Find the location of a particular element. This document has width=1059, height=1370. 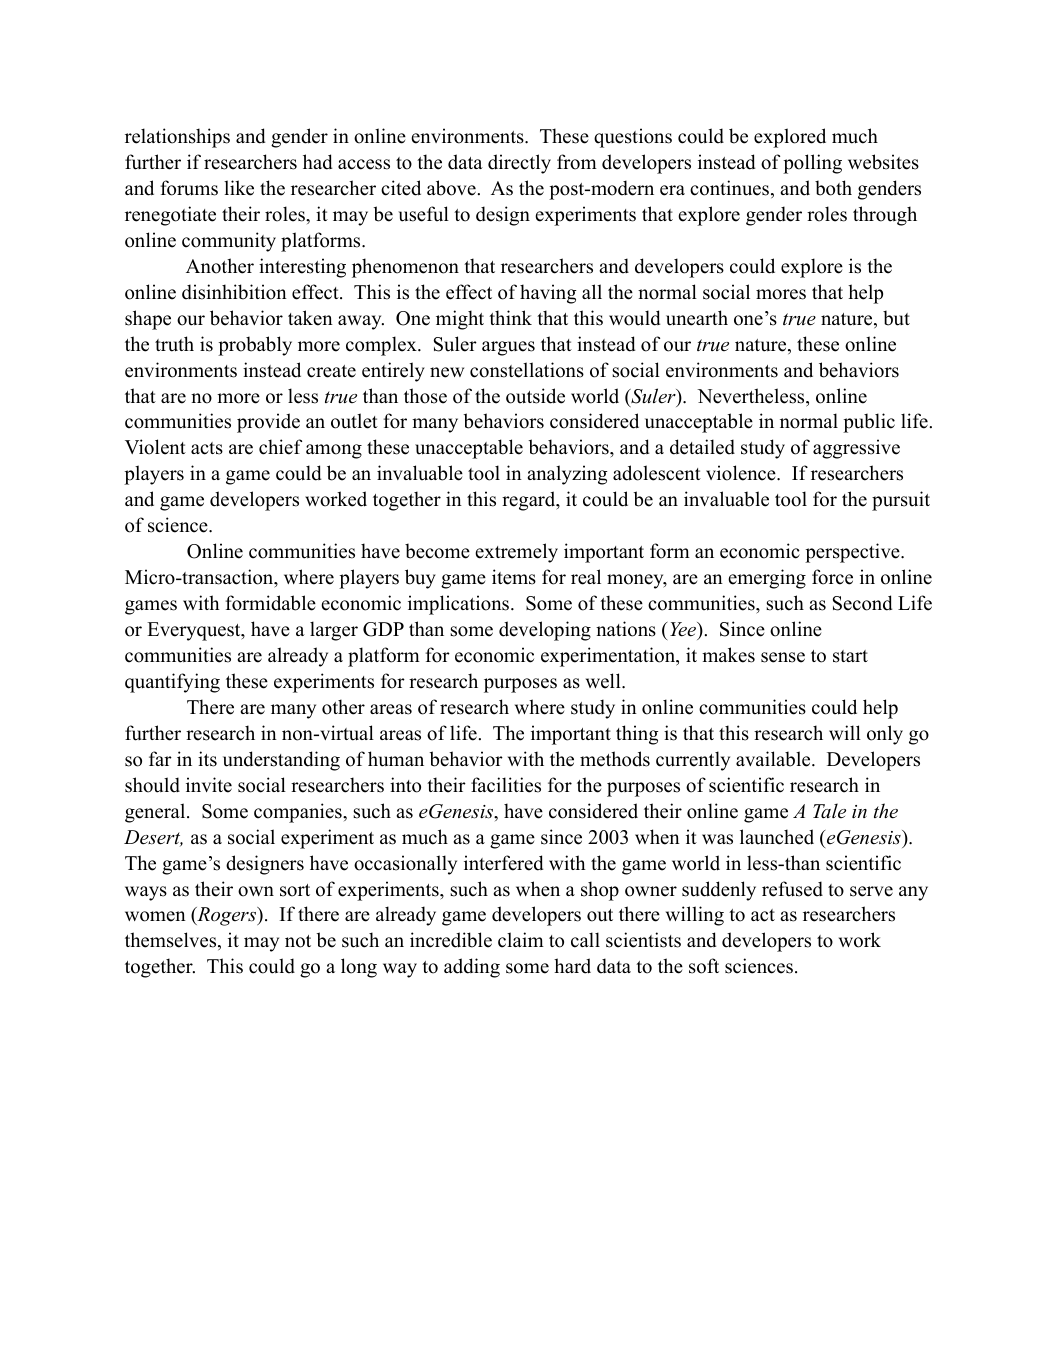

like is located at coordinates (239, 188).
